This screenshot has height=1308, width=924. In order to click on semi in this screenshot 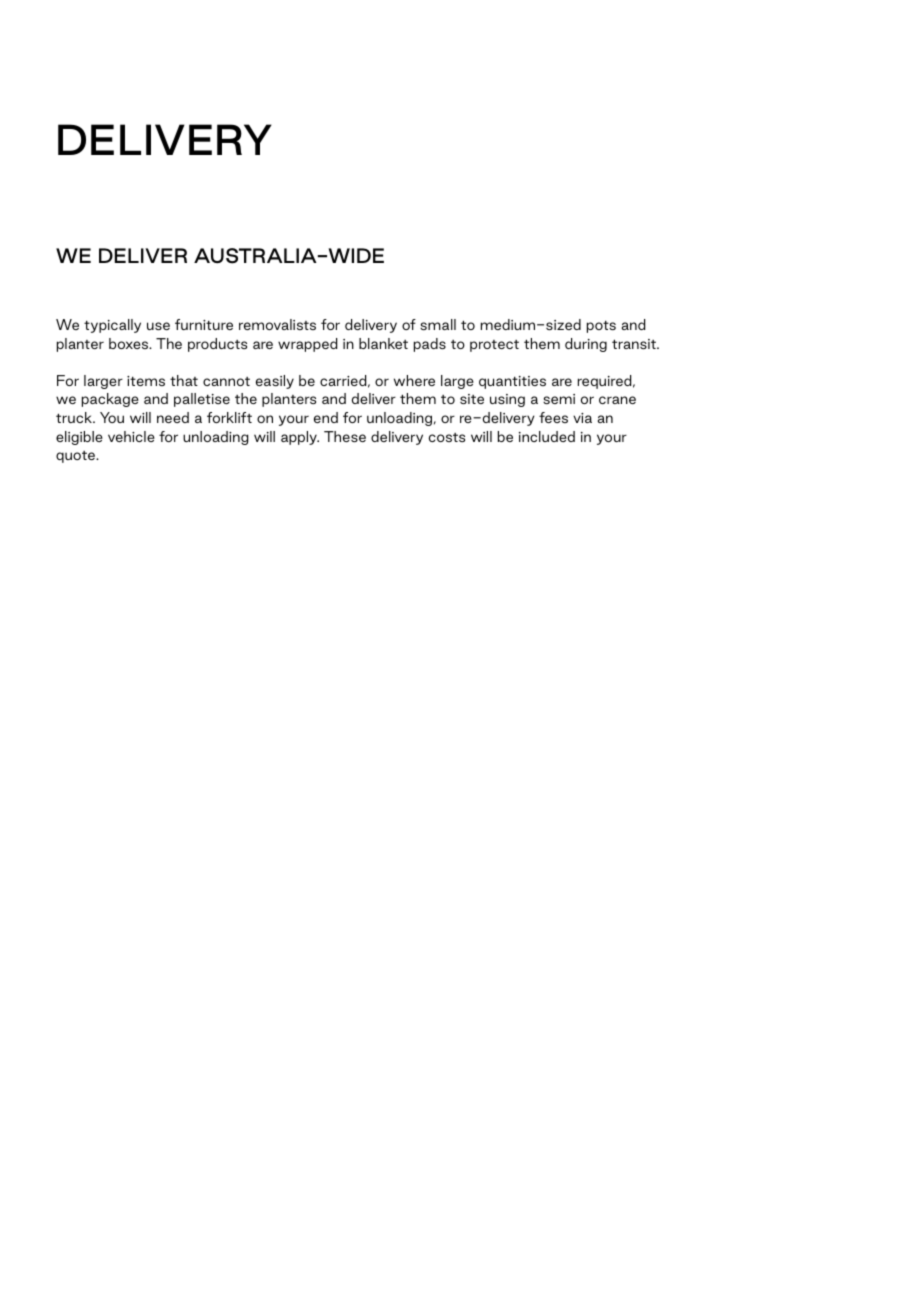, I will do `click(559, 399)`.
